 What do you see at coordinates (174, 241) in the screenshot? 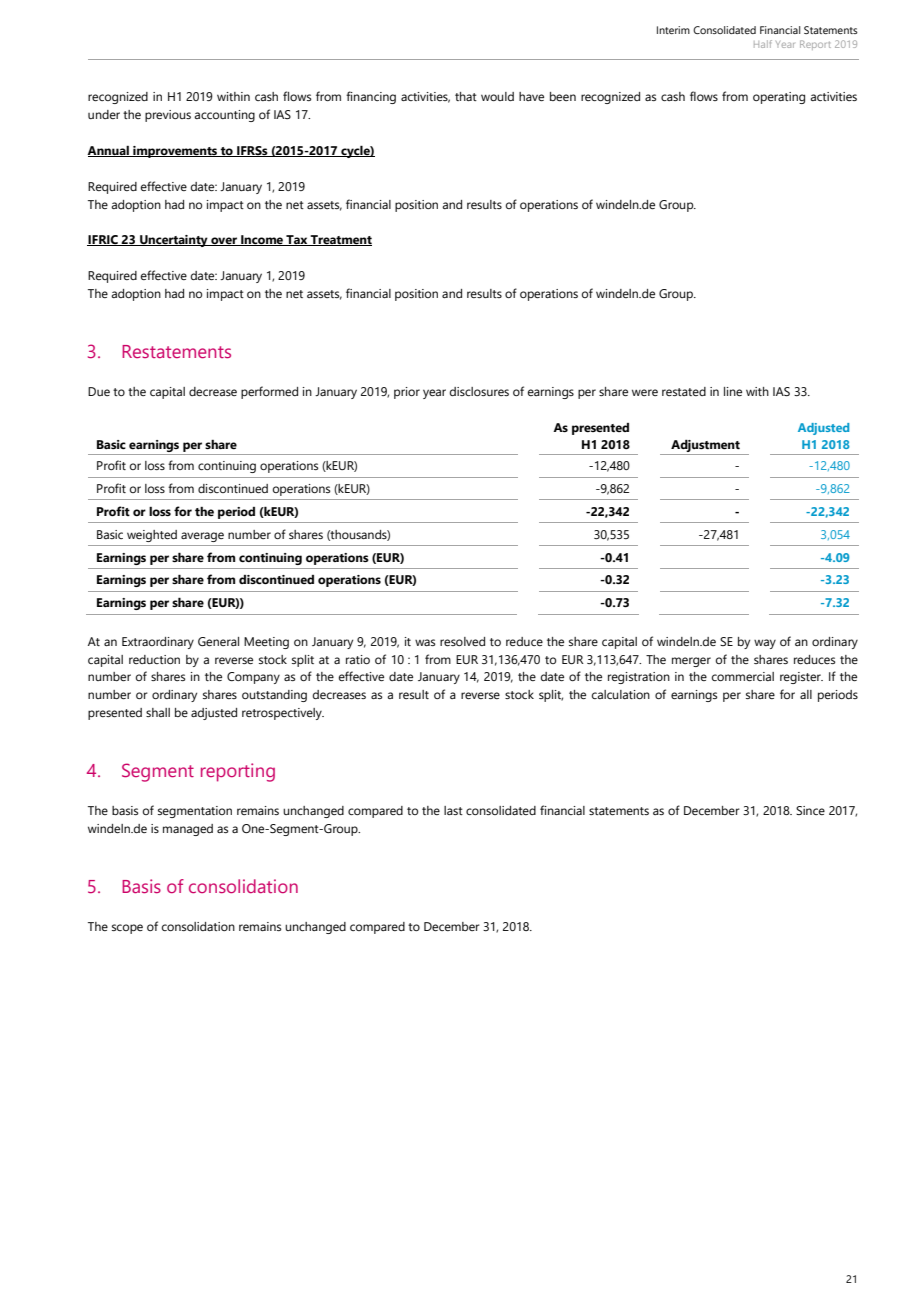
I see `Uncertainty` at bounding box center [174, 241].
